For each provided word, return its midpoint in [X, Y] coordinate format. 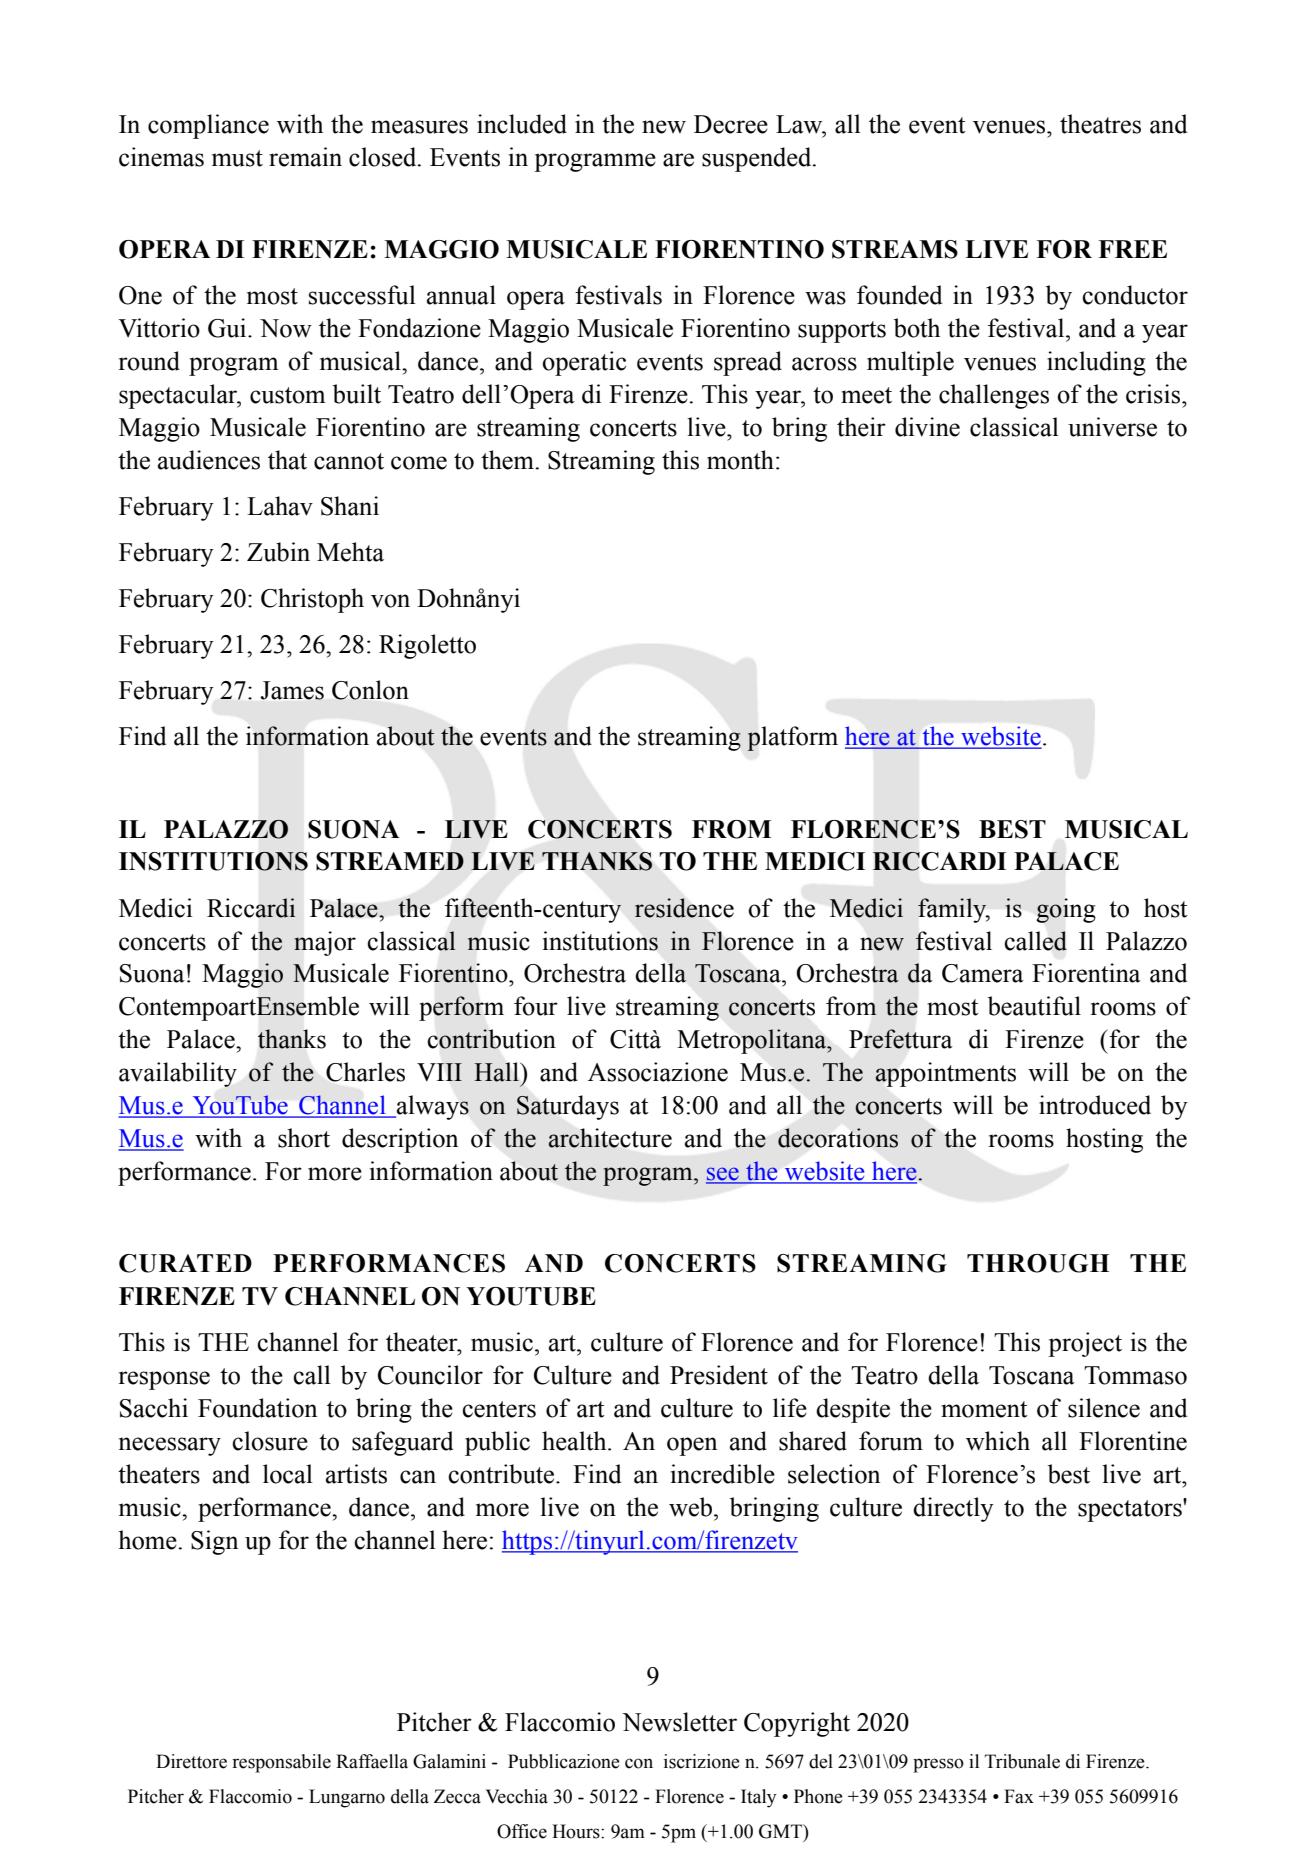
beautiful [1034, 1006]
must [237, 158]
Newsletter [679, 1722]
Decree [731, 124]
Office [522, 1831]
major [325, 943]
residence [684, 908]
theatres [1100, 124]
